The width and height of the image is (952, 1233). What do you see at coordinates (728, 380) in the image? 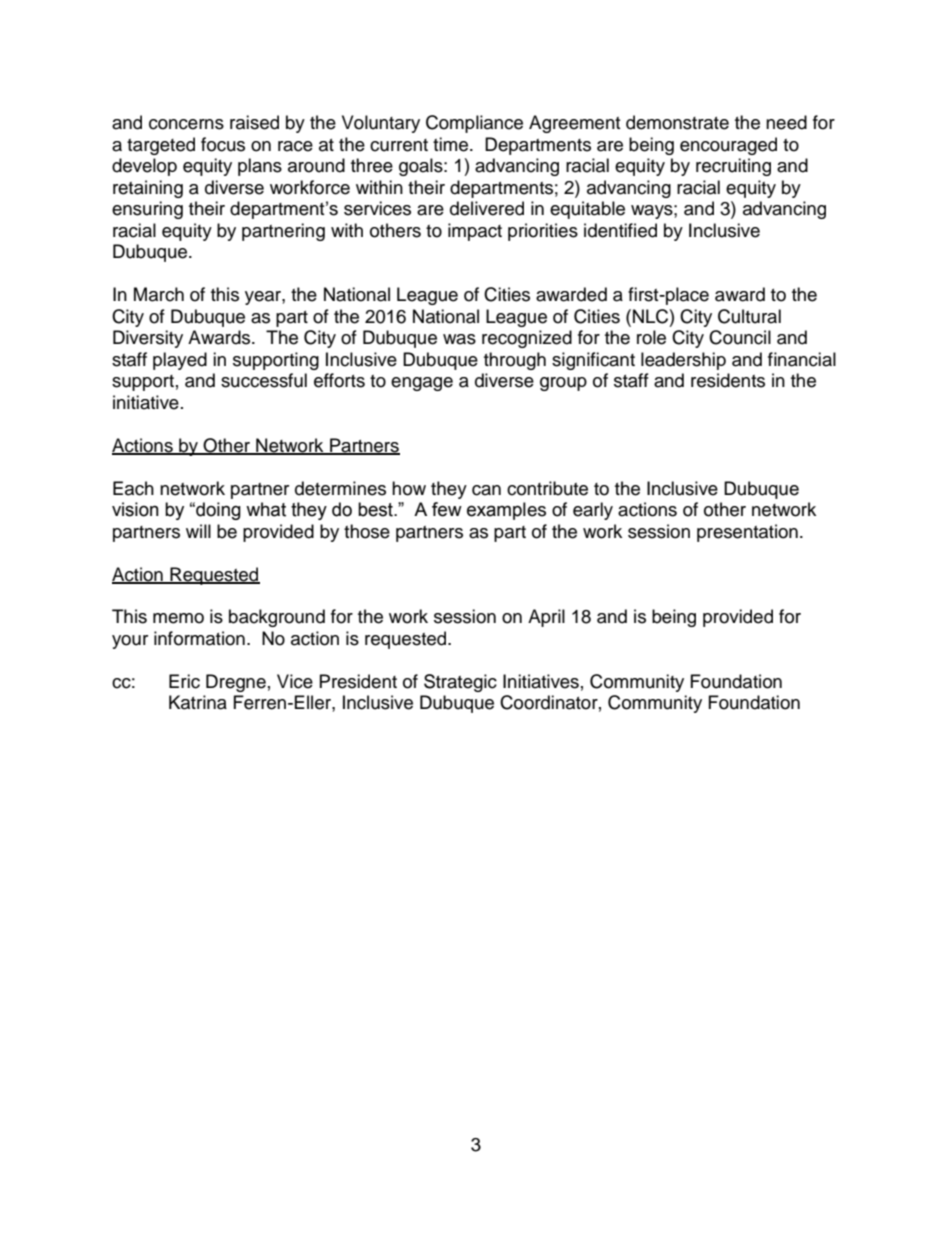
I see `residents` at bounding box center [728, 380].
